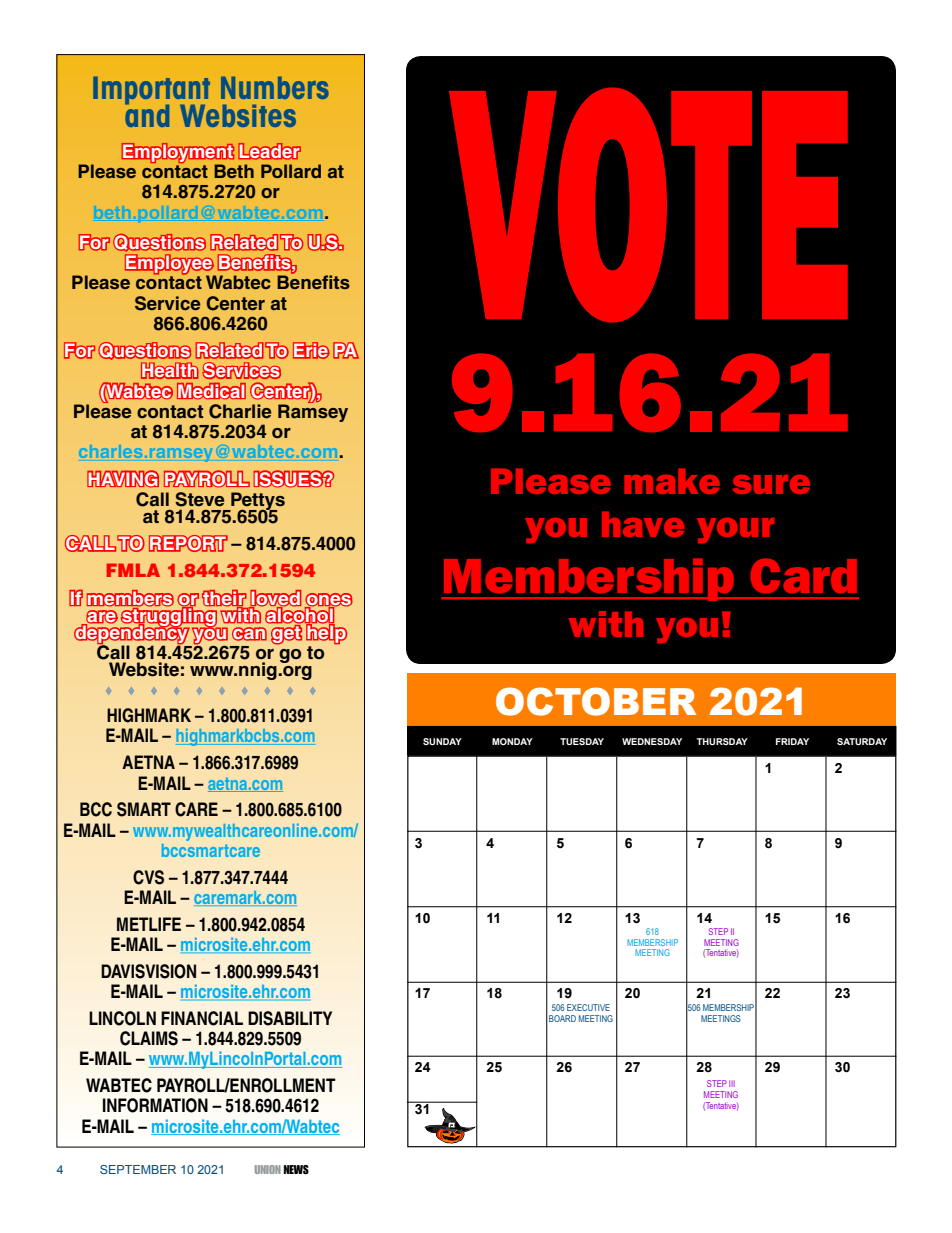 The width and height of the image is (952, 1233). What do you see at coordinates (512, 741) in the image?
I see `MONDAY` at bounding box center [512, 741].
